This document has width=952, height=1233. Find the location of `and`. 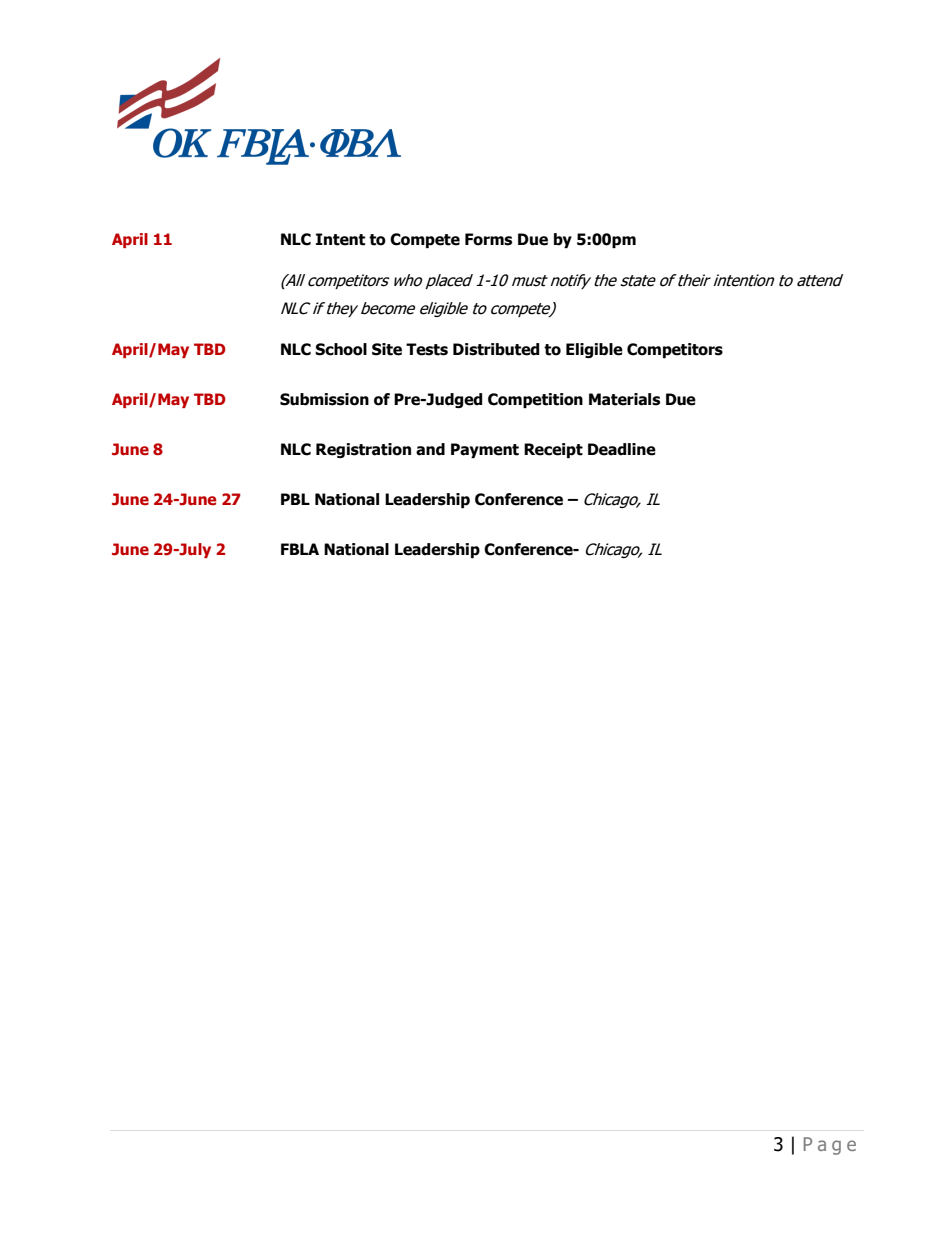

and is located at coordinates (430, 449).
